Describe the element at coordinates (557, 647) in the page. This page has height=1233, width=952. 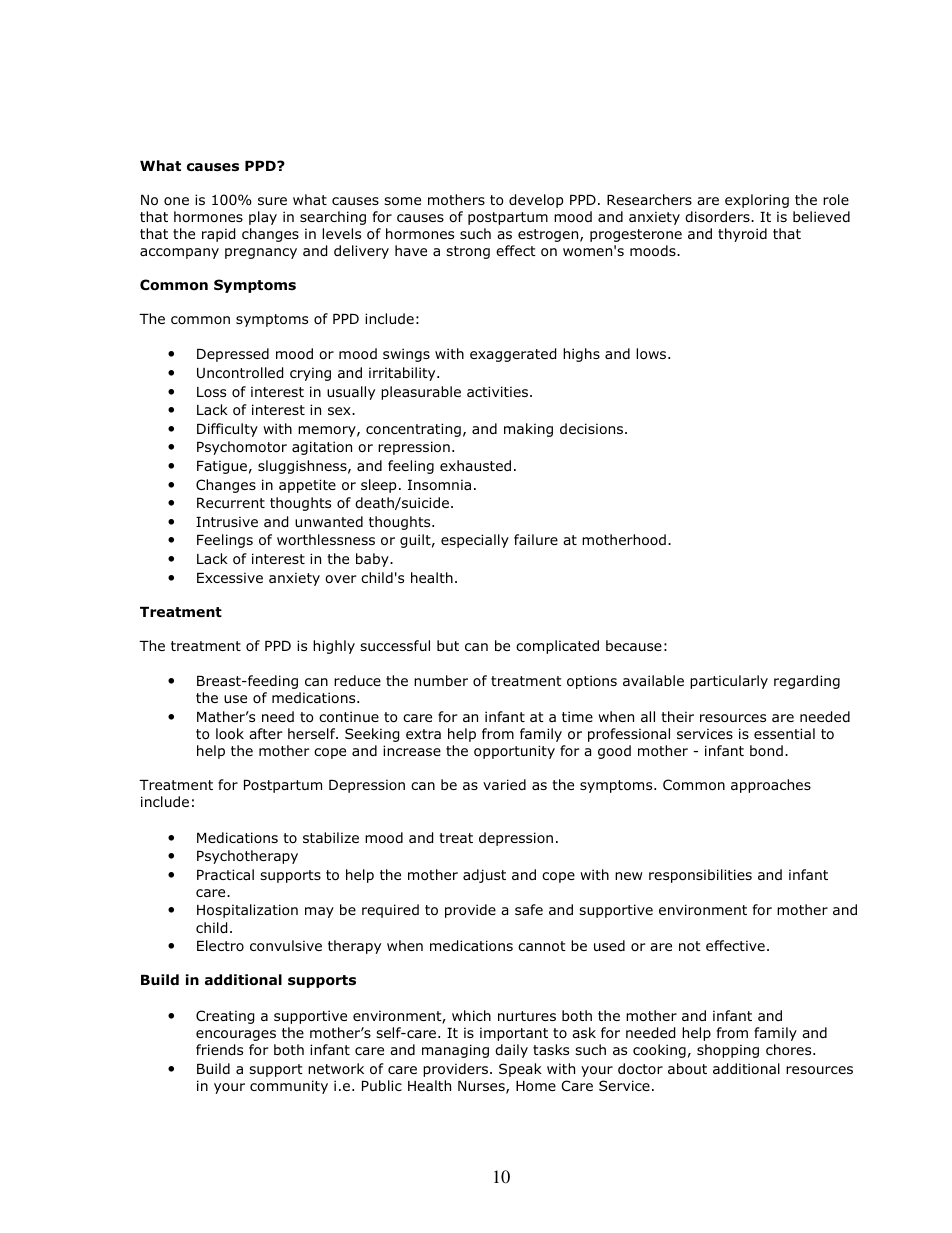
I see `complicated` at that location.
